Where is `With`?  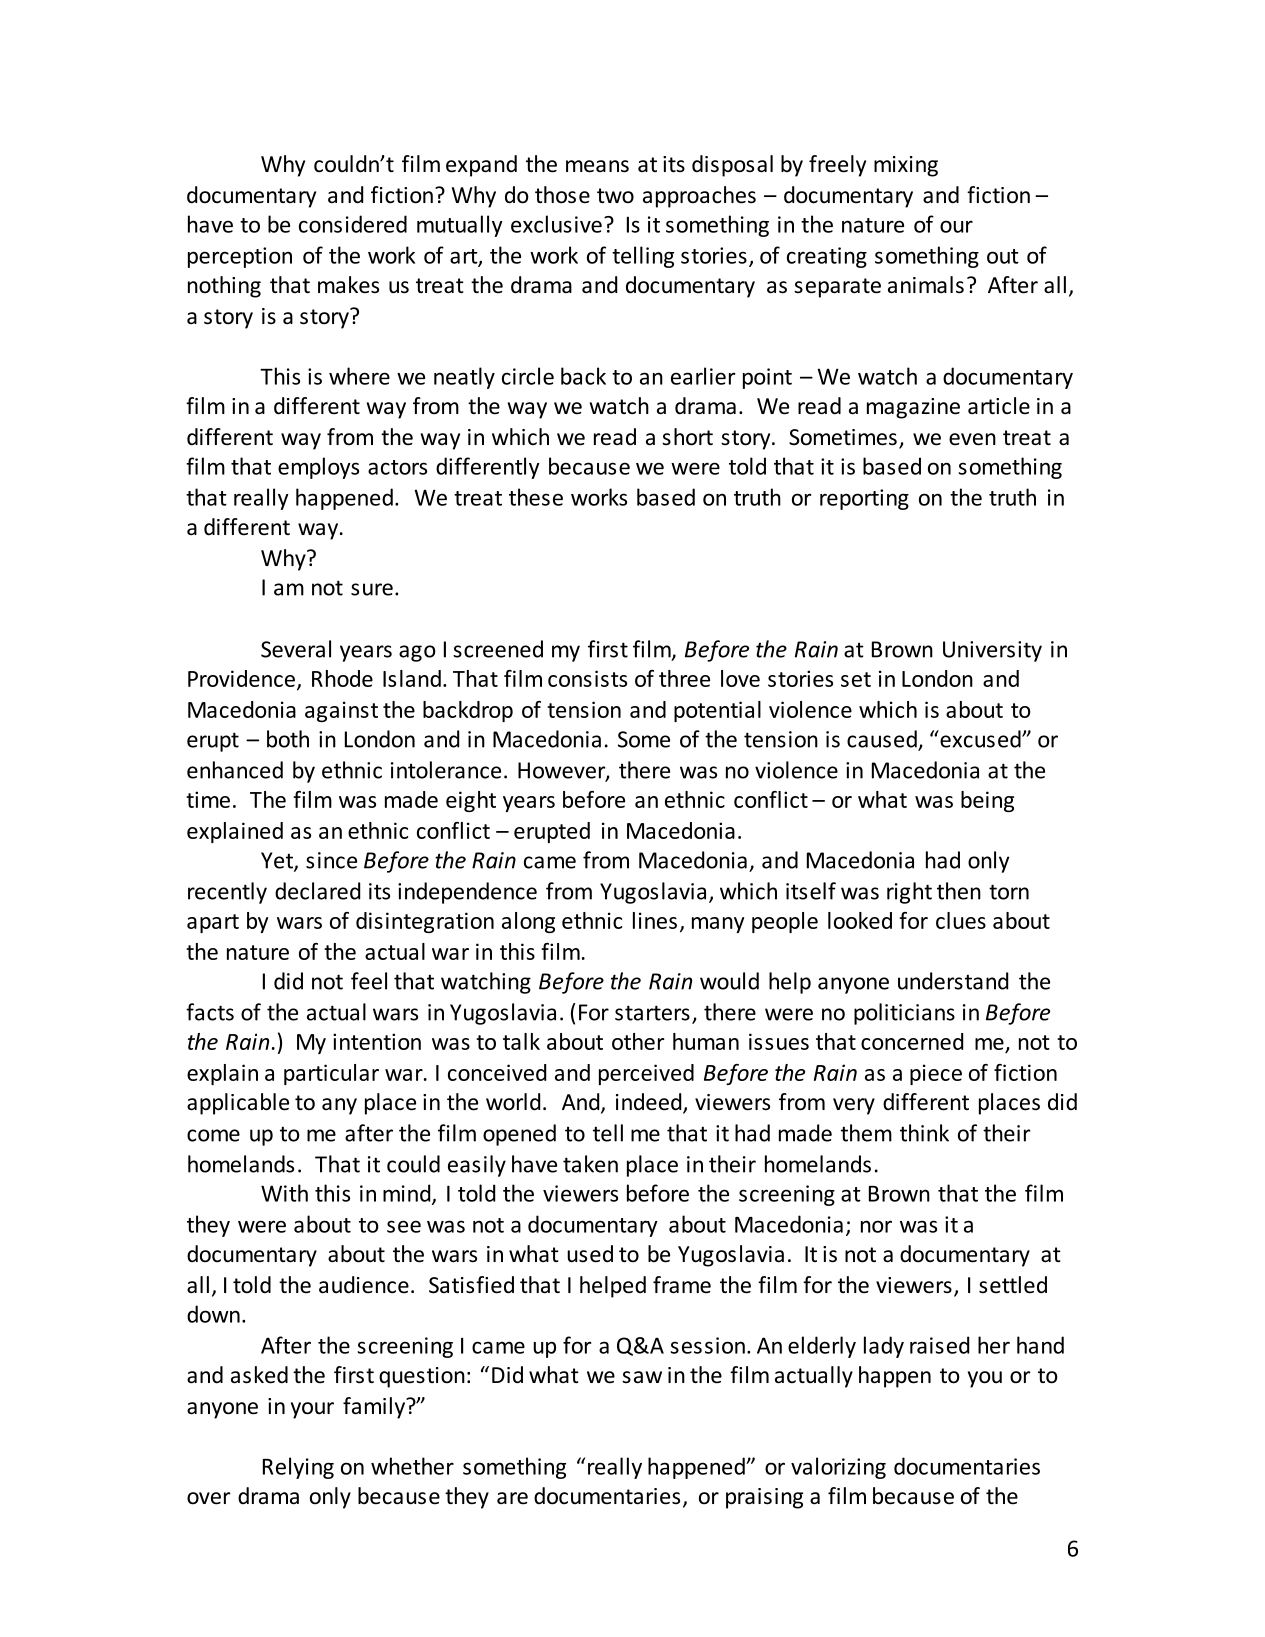 With is located at coordinates (284, 1193).
